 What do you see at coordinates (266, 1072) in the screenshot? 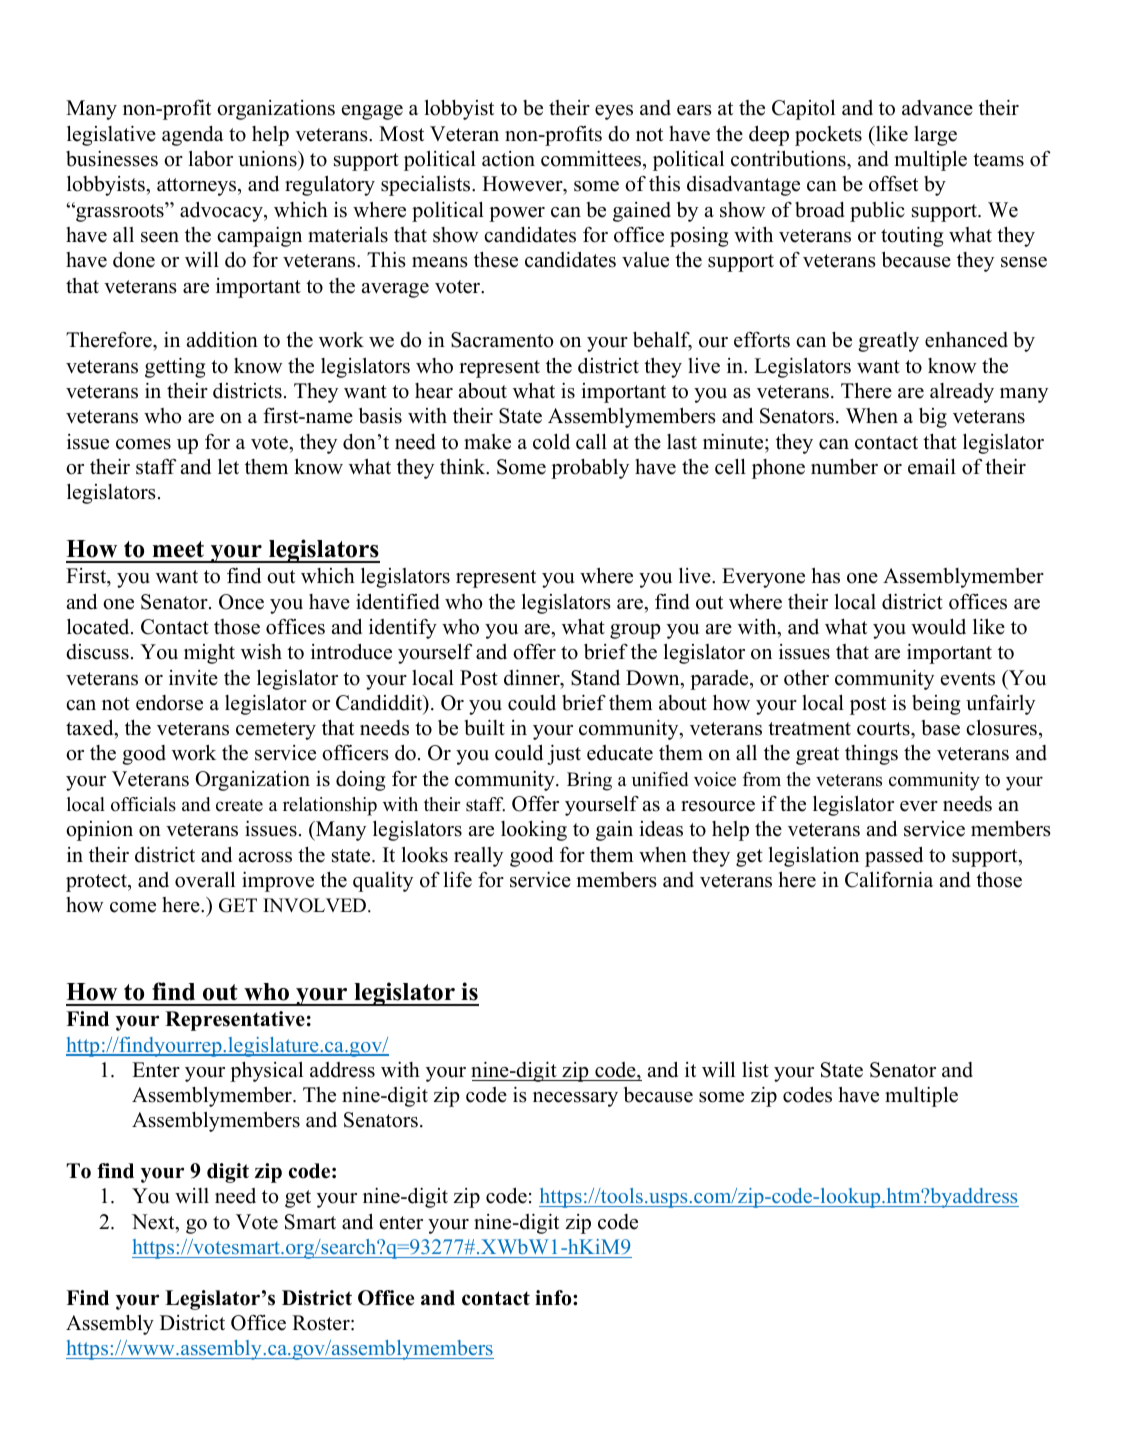
I see `physical` at bounding box center [266, 1072].
